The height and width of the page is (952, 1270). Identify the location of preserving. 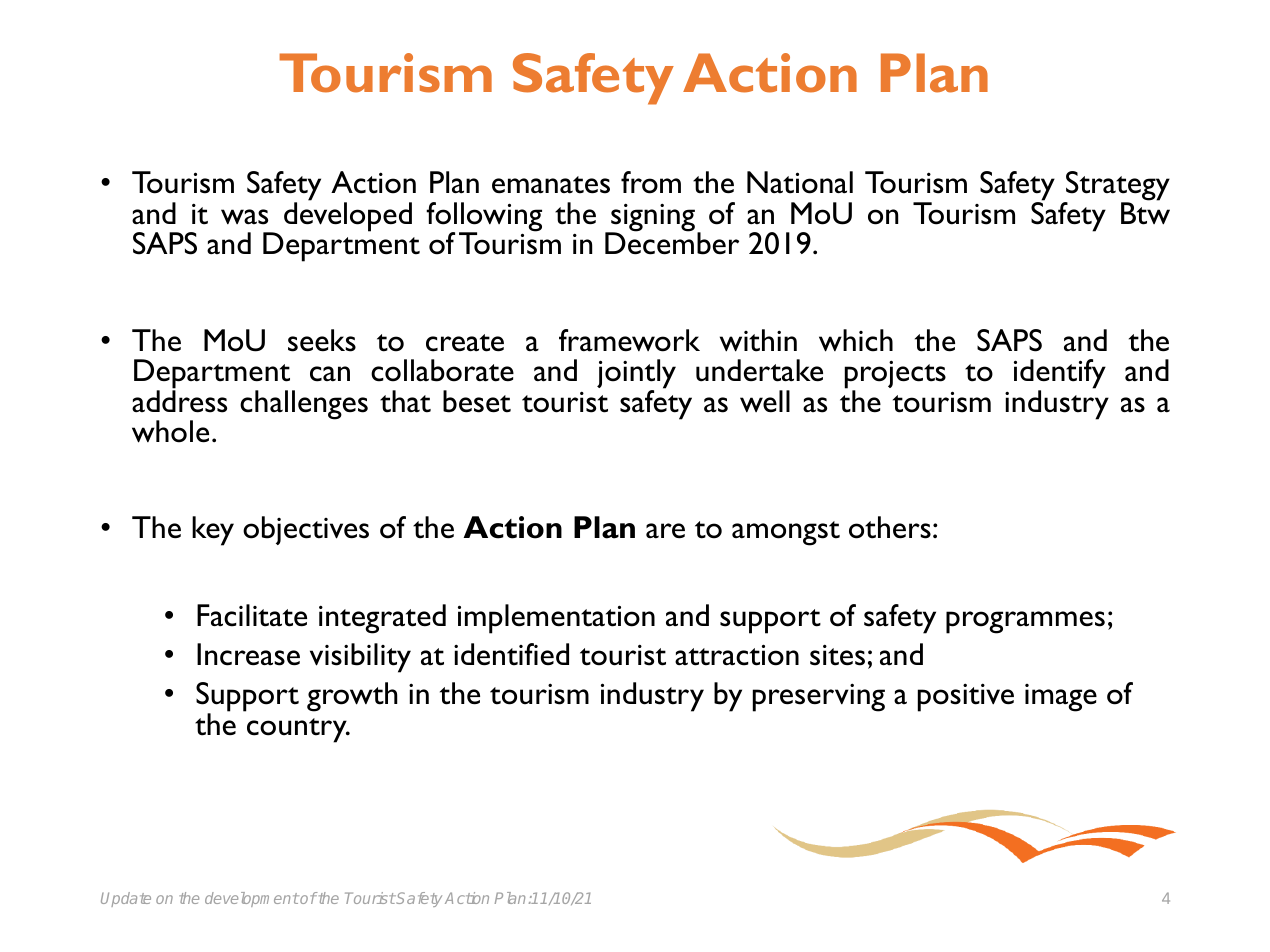
(819, 697).
